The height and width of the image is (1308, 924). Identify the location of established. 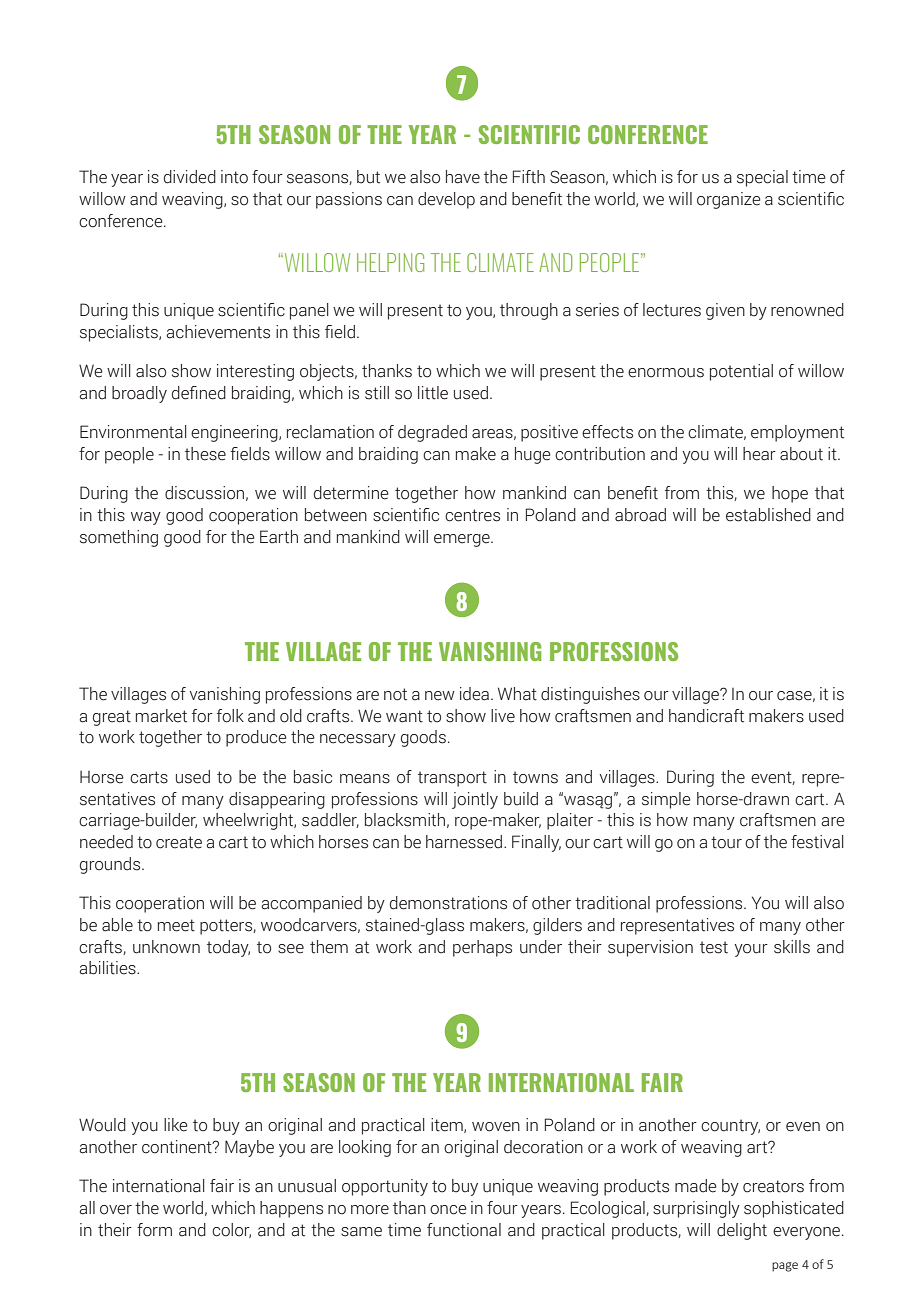
(768, 515).
